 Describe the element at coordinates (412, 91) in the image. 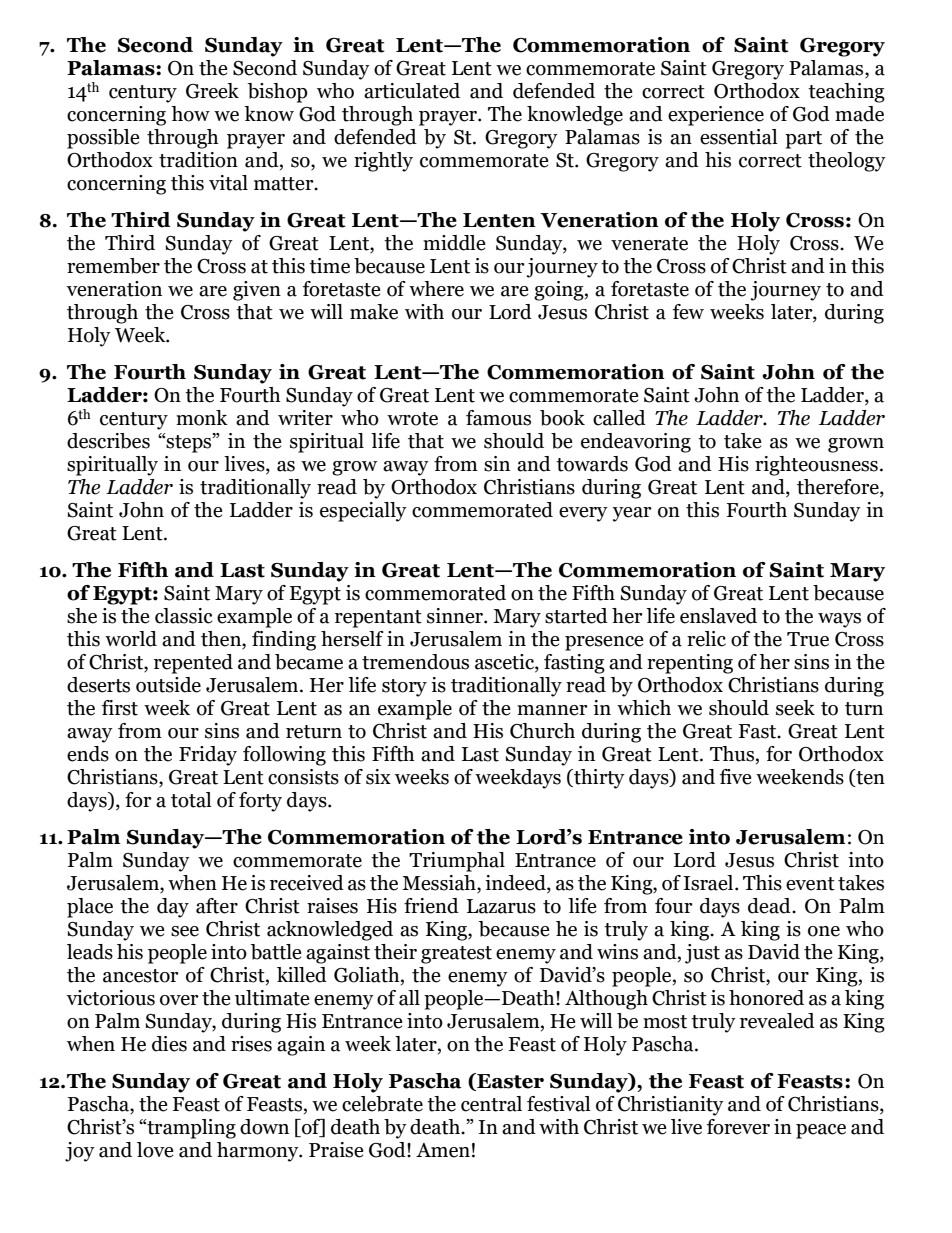

I see `articulated` at that location.
